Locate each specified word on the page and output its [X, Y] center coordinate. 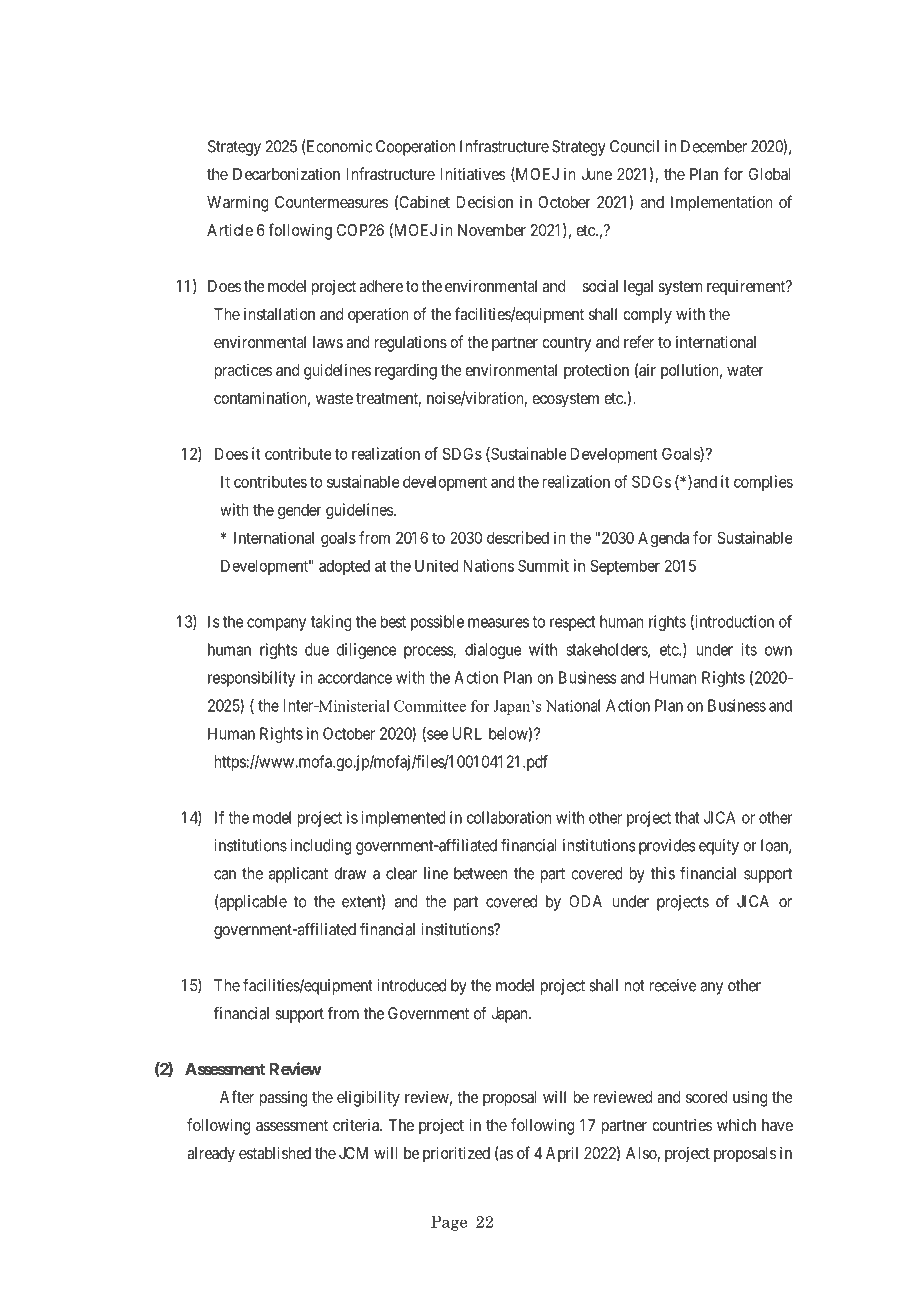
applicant [298, 875]
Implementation [722, 204]
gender [299, 512]
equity [719, 847]
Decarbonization [286, 173]
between [481, 873]
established [275, 1152]
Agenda [663, 540]
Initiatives [472, 174]
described [518, 537]
